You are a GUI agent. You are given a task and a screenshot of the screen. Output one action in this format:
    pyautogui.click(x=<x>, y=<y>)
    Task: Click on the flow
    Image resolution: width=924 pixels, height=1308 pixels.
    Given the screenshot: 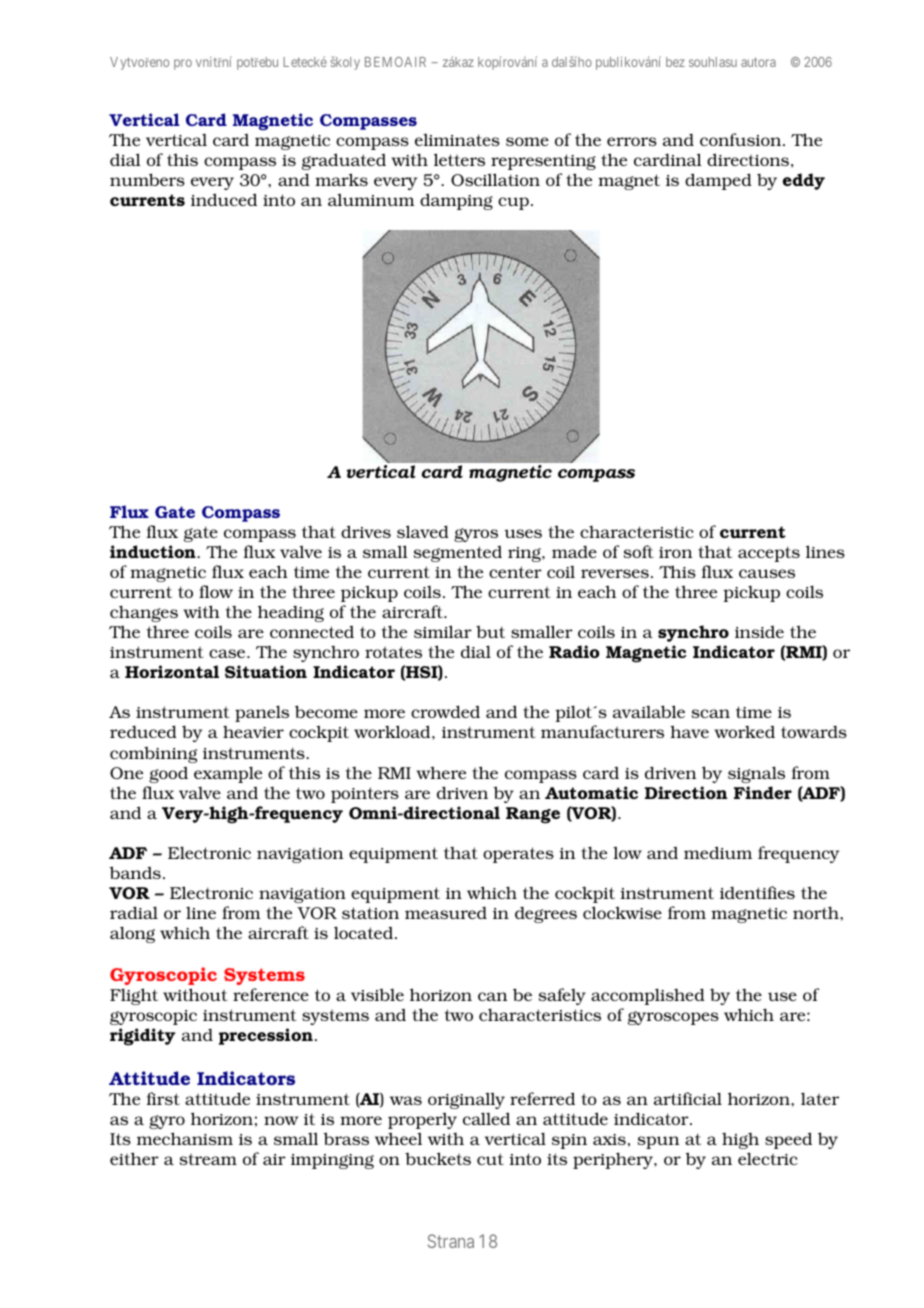 What is the action you would take?
    pyautogui.click(x=216, y=591)
